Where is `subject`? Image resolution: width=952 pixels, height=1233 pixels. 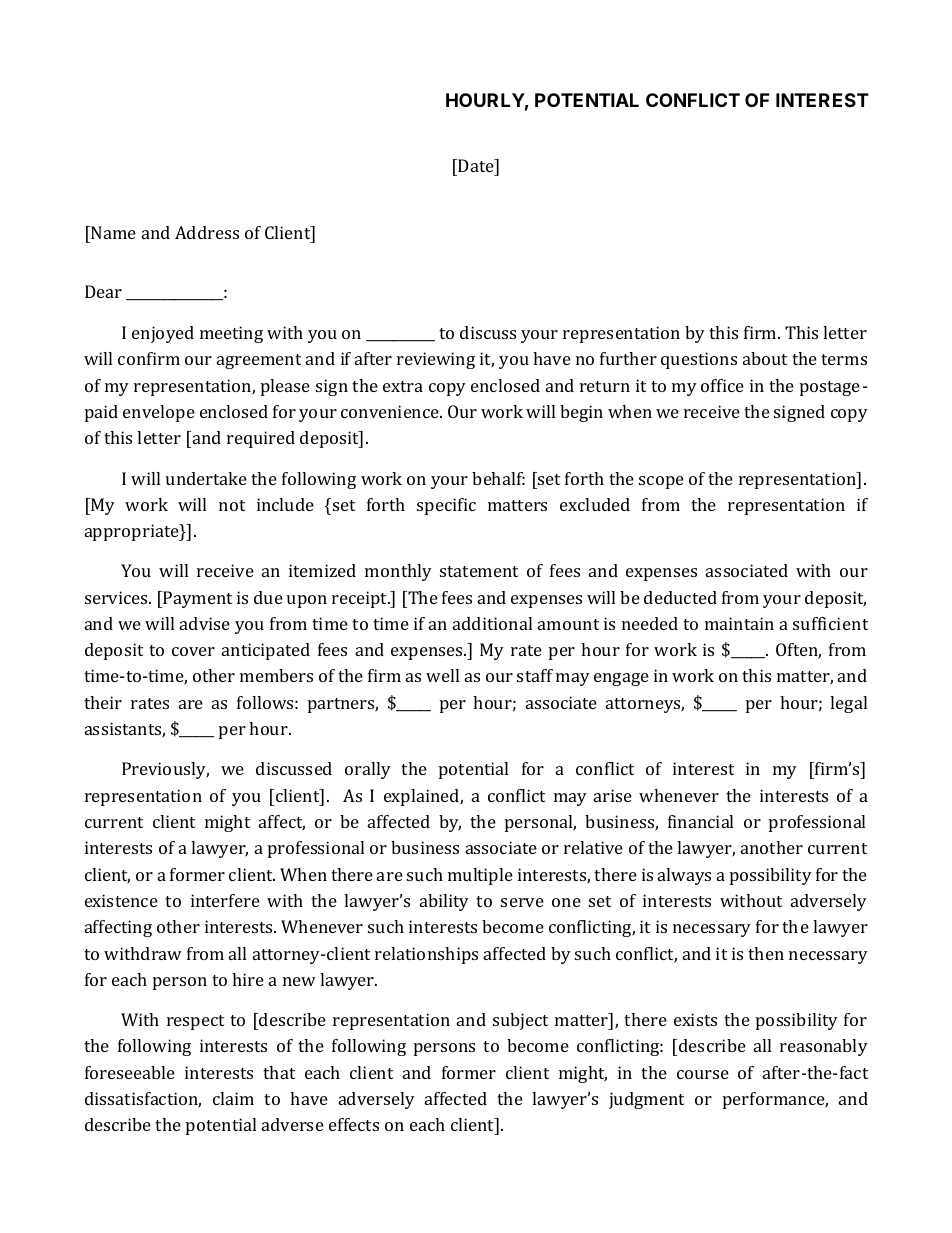
subject is located at coordinates (520, 1021).
